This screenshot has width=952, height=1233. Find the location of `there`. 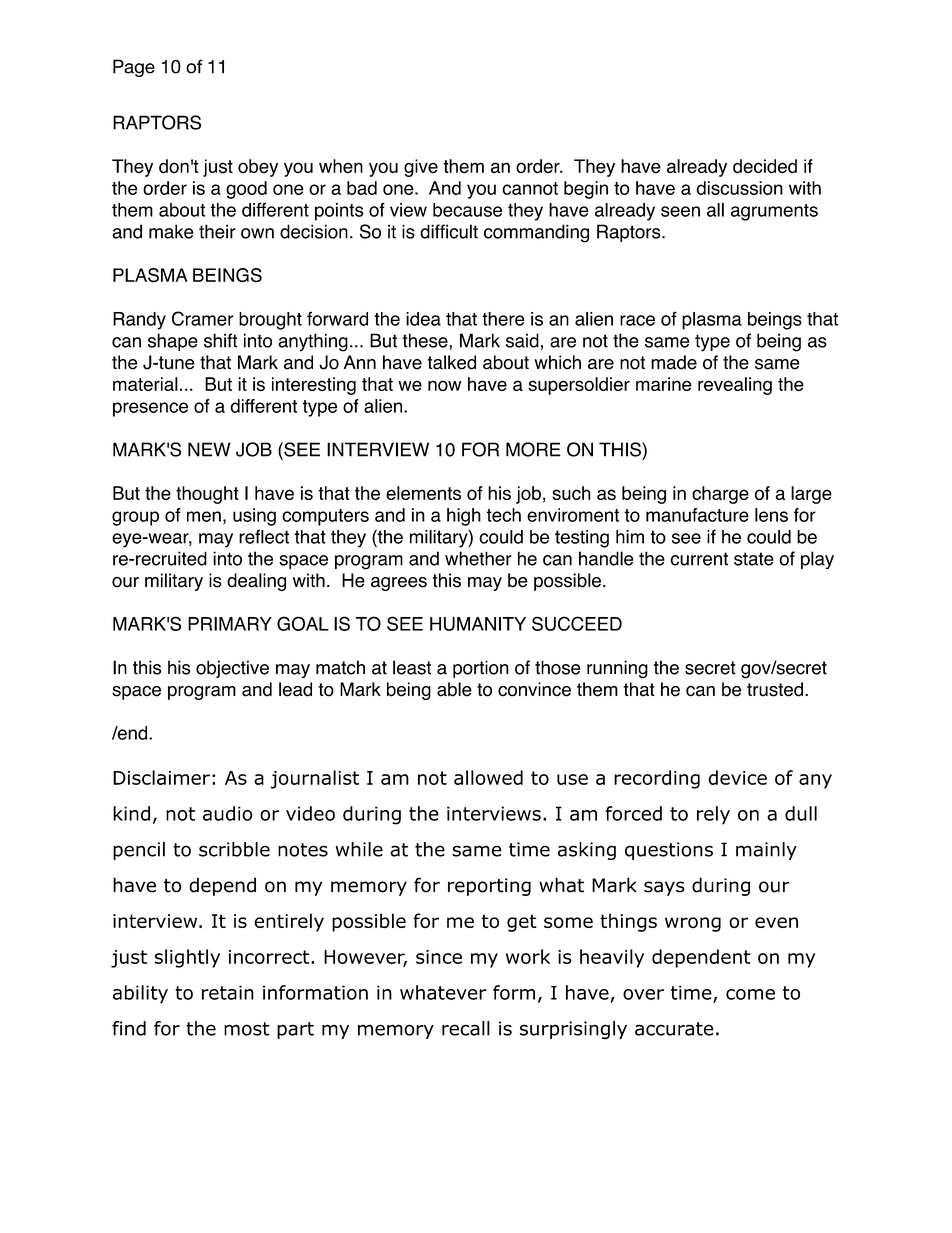

there is located at coordinates (503, 319).
